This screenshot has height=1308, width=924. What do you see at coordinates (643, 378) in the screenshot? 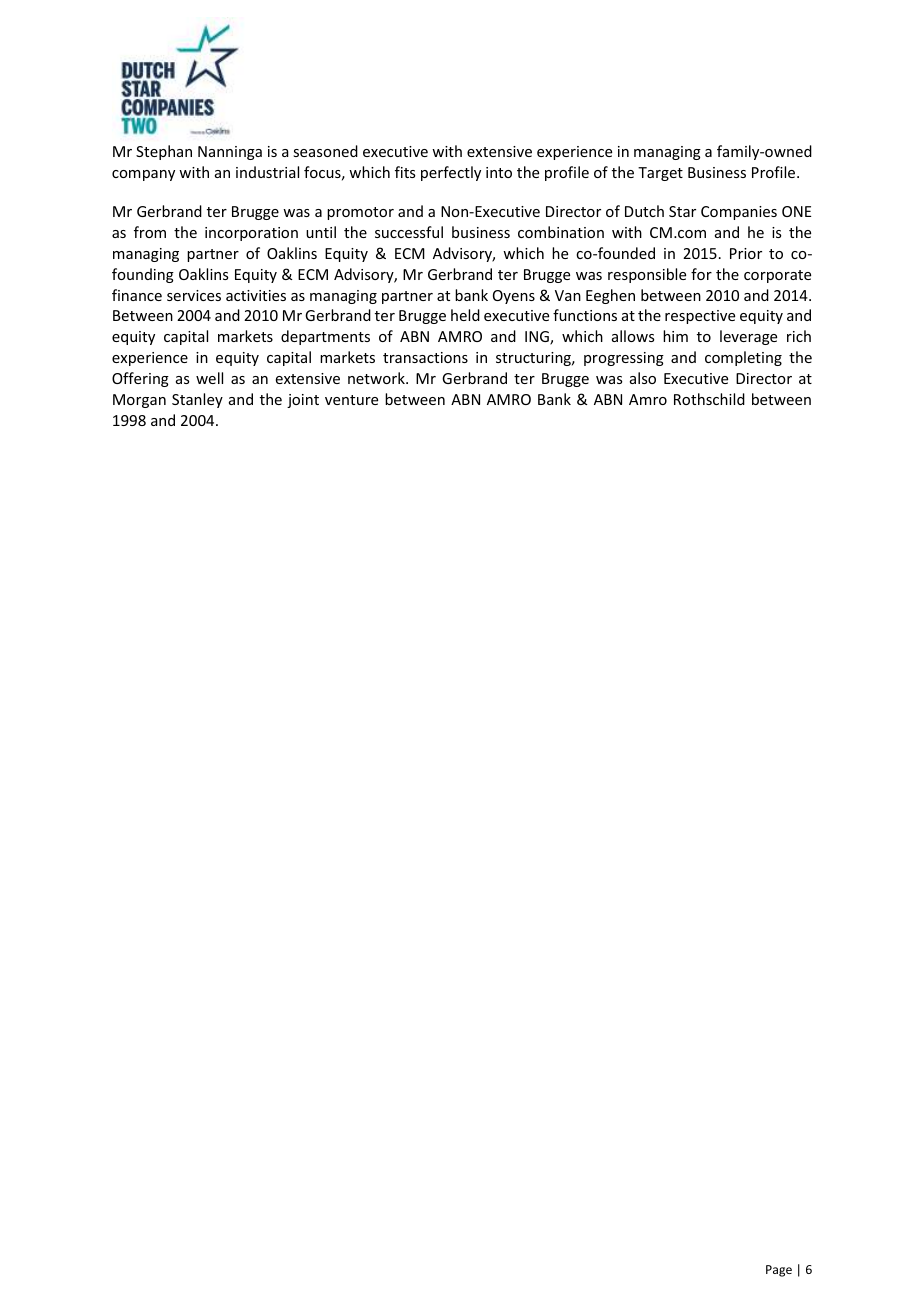
I see `also` at bounding box center [643, 378].
